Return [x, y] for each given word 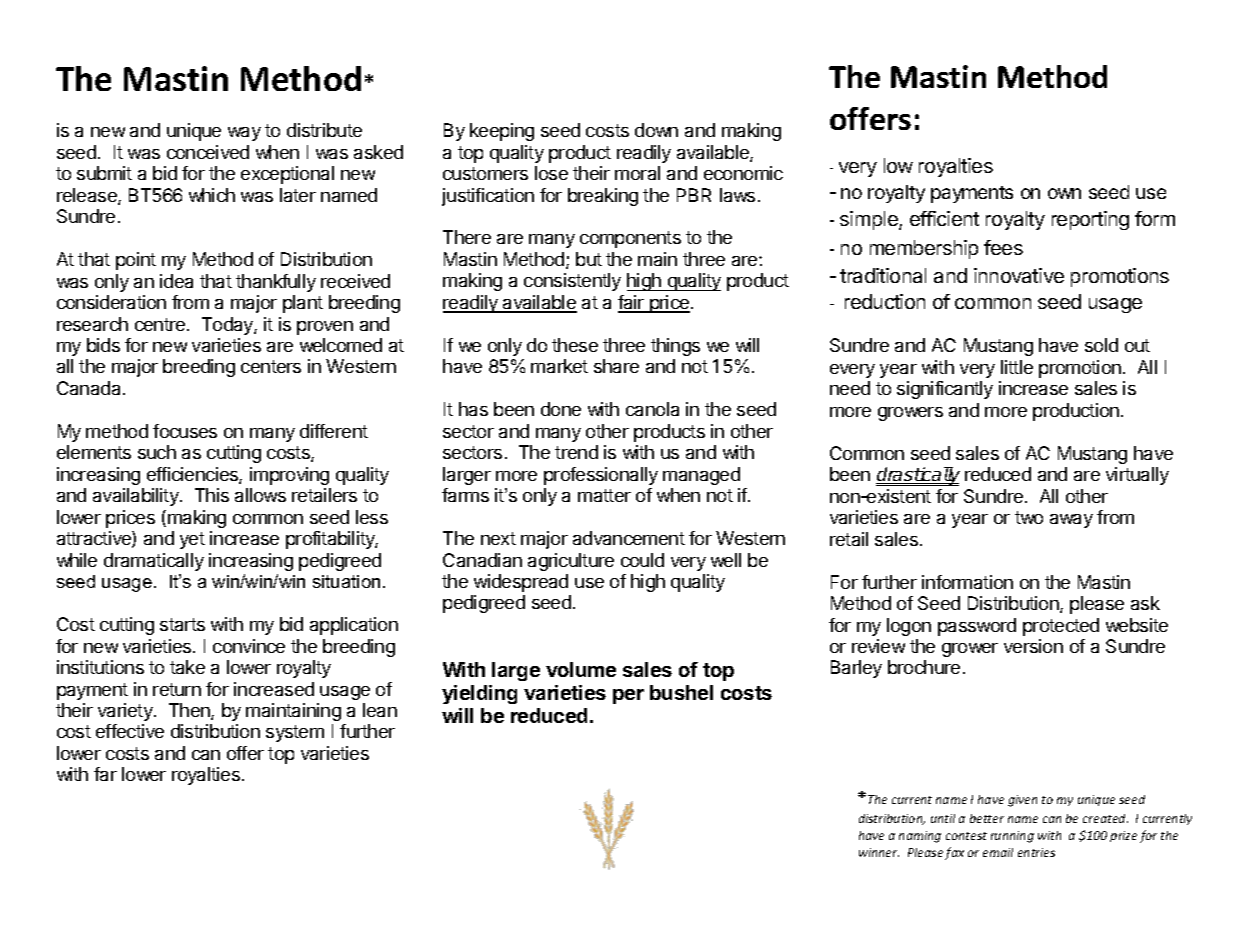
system [295, 733]
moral [637, 173]
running [1012, 837]
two [1029, 517]
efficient [944, 218]
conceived [208, 152]
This [212, 495]
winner [879, 852]
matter [604, 495]
